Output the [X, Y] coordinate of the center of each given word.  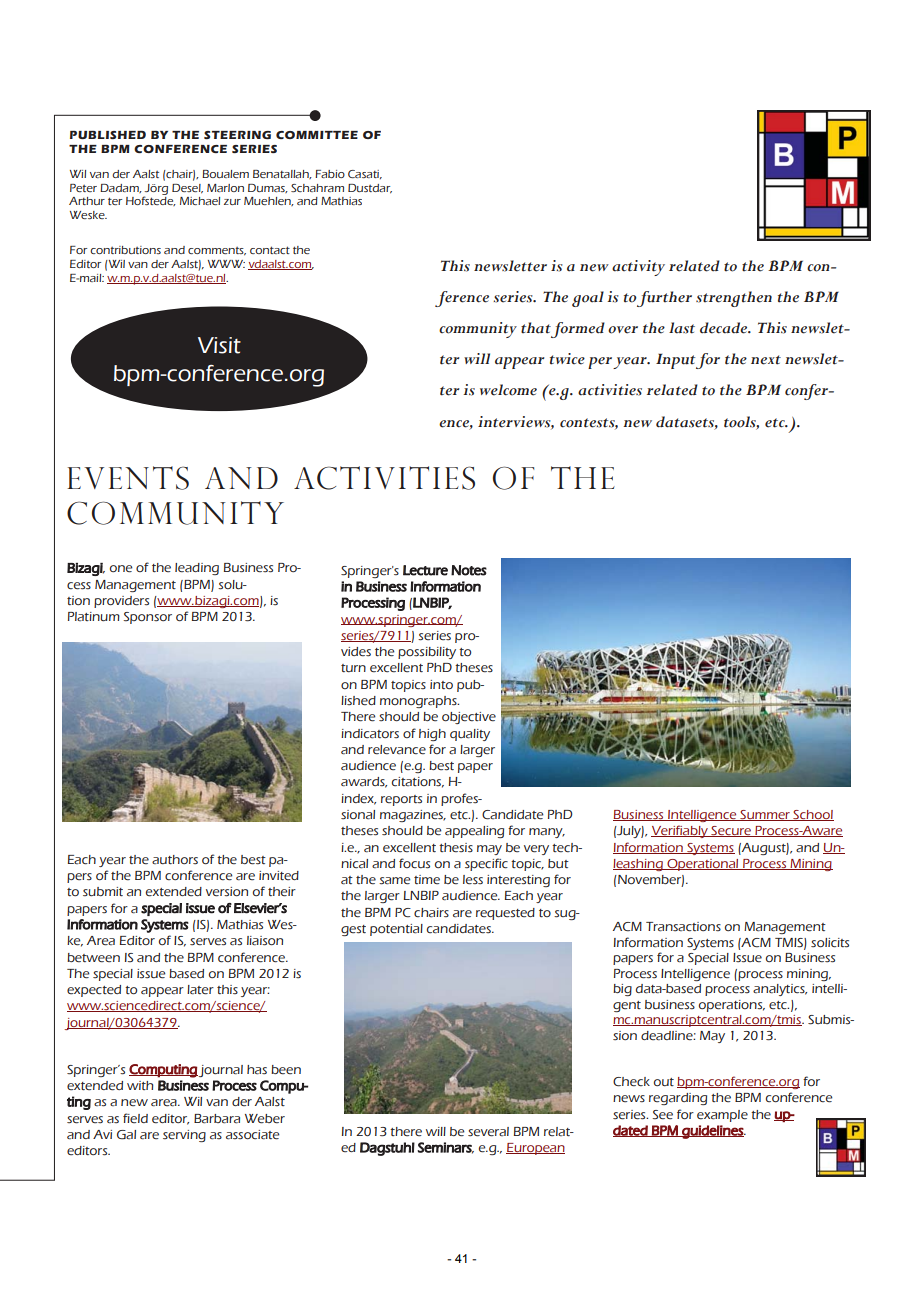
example [722, 1116]
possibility [427, 653]
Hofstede [151, 201]
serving [184, 1136]
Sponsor [147, 618]
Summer [765, 815]
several [488, 1132]
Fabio [330, 174]
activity [638, 268]
